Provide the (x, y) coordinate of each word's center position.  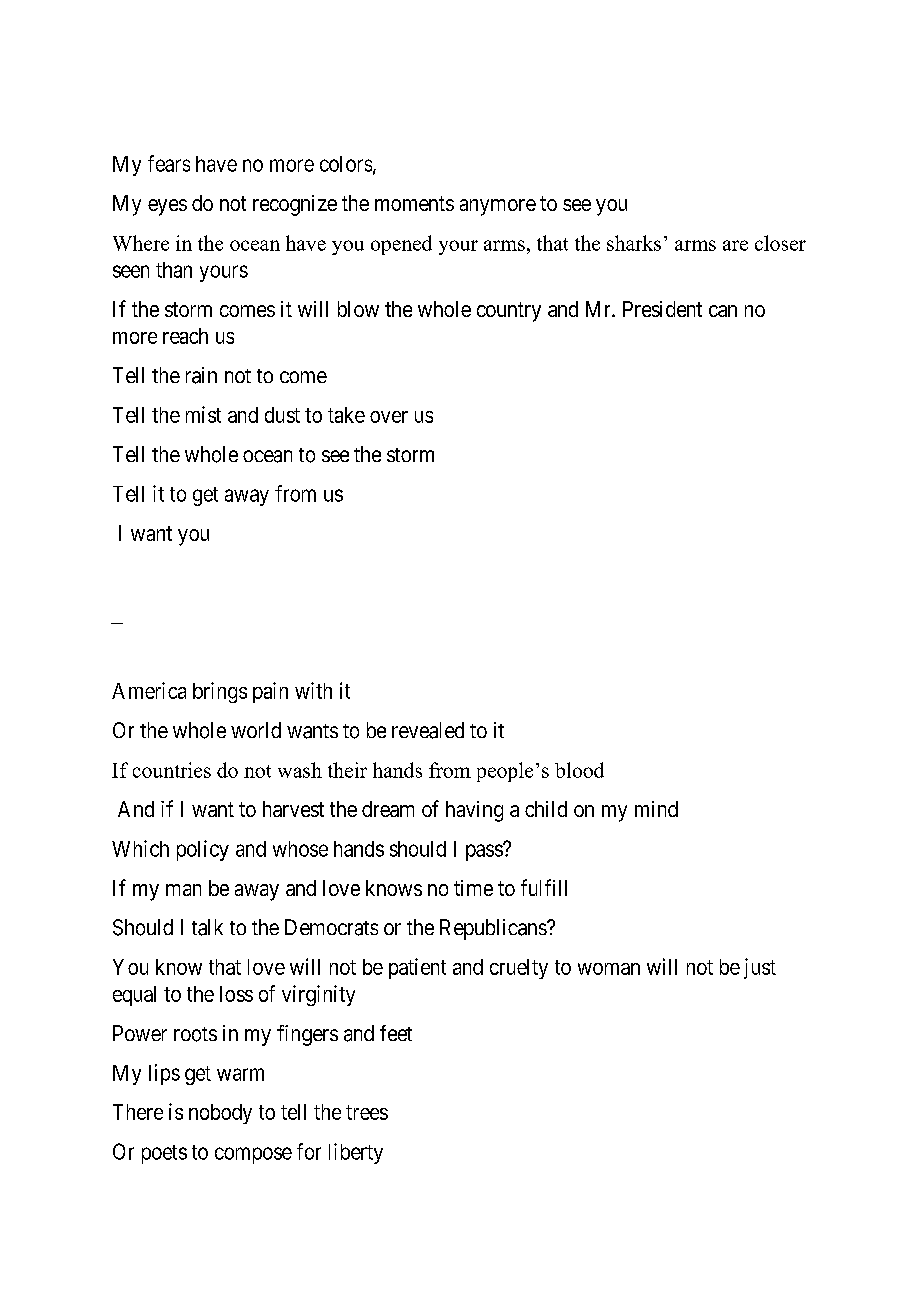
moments (414, 203)
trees (367, 1112)
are (735, 245)
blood (579, 770)
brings (220, 692)
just (760, 968)
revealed (428, 730)
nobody (220, 1114)
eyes (167, 207)
